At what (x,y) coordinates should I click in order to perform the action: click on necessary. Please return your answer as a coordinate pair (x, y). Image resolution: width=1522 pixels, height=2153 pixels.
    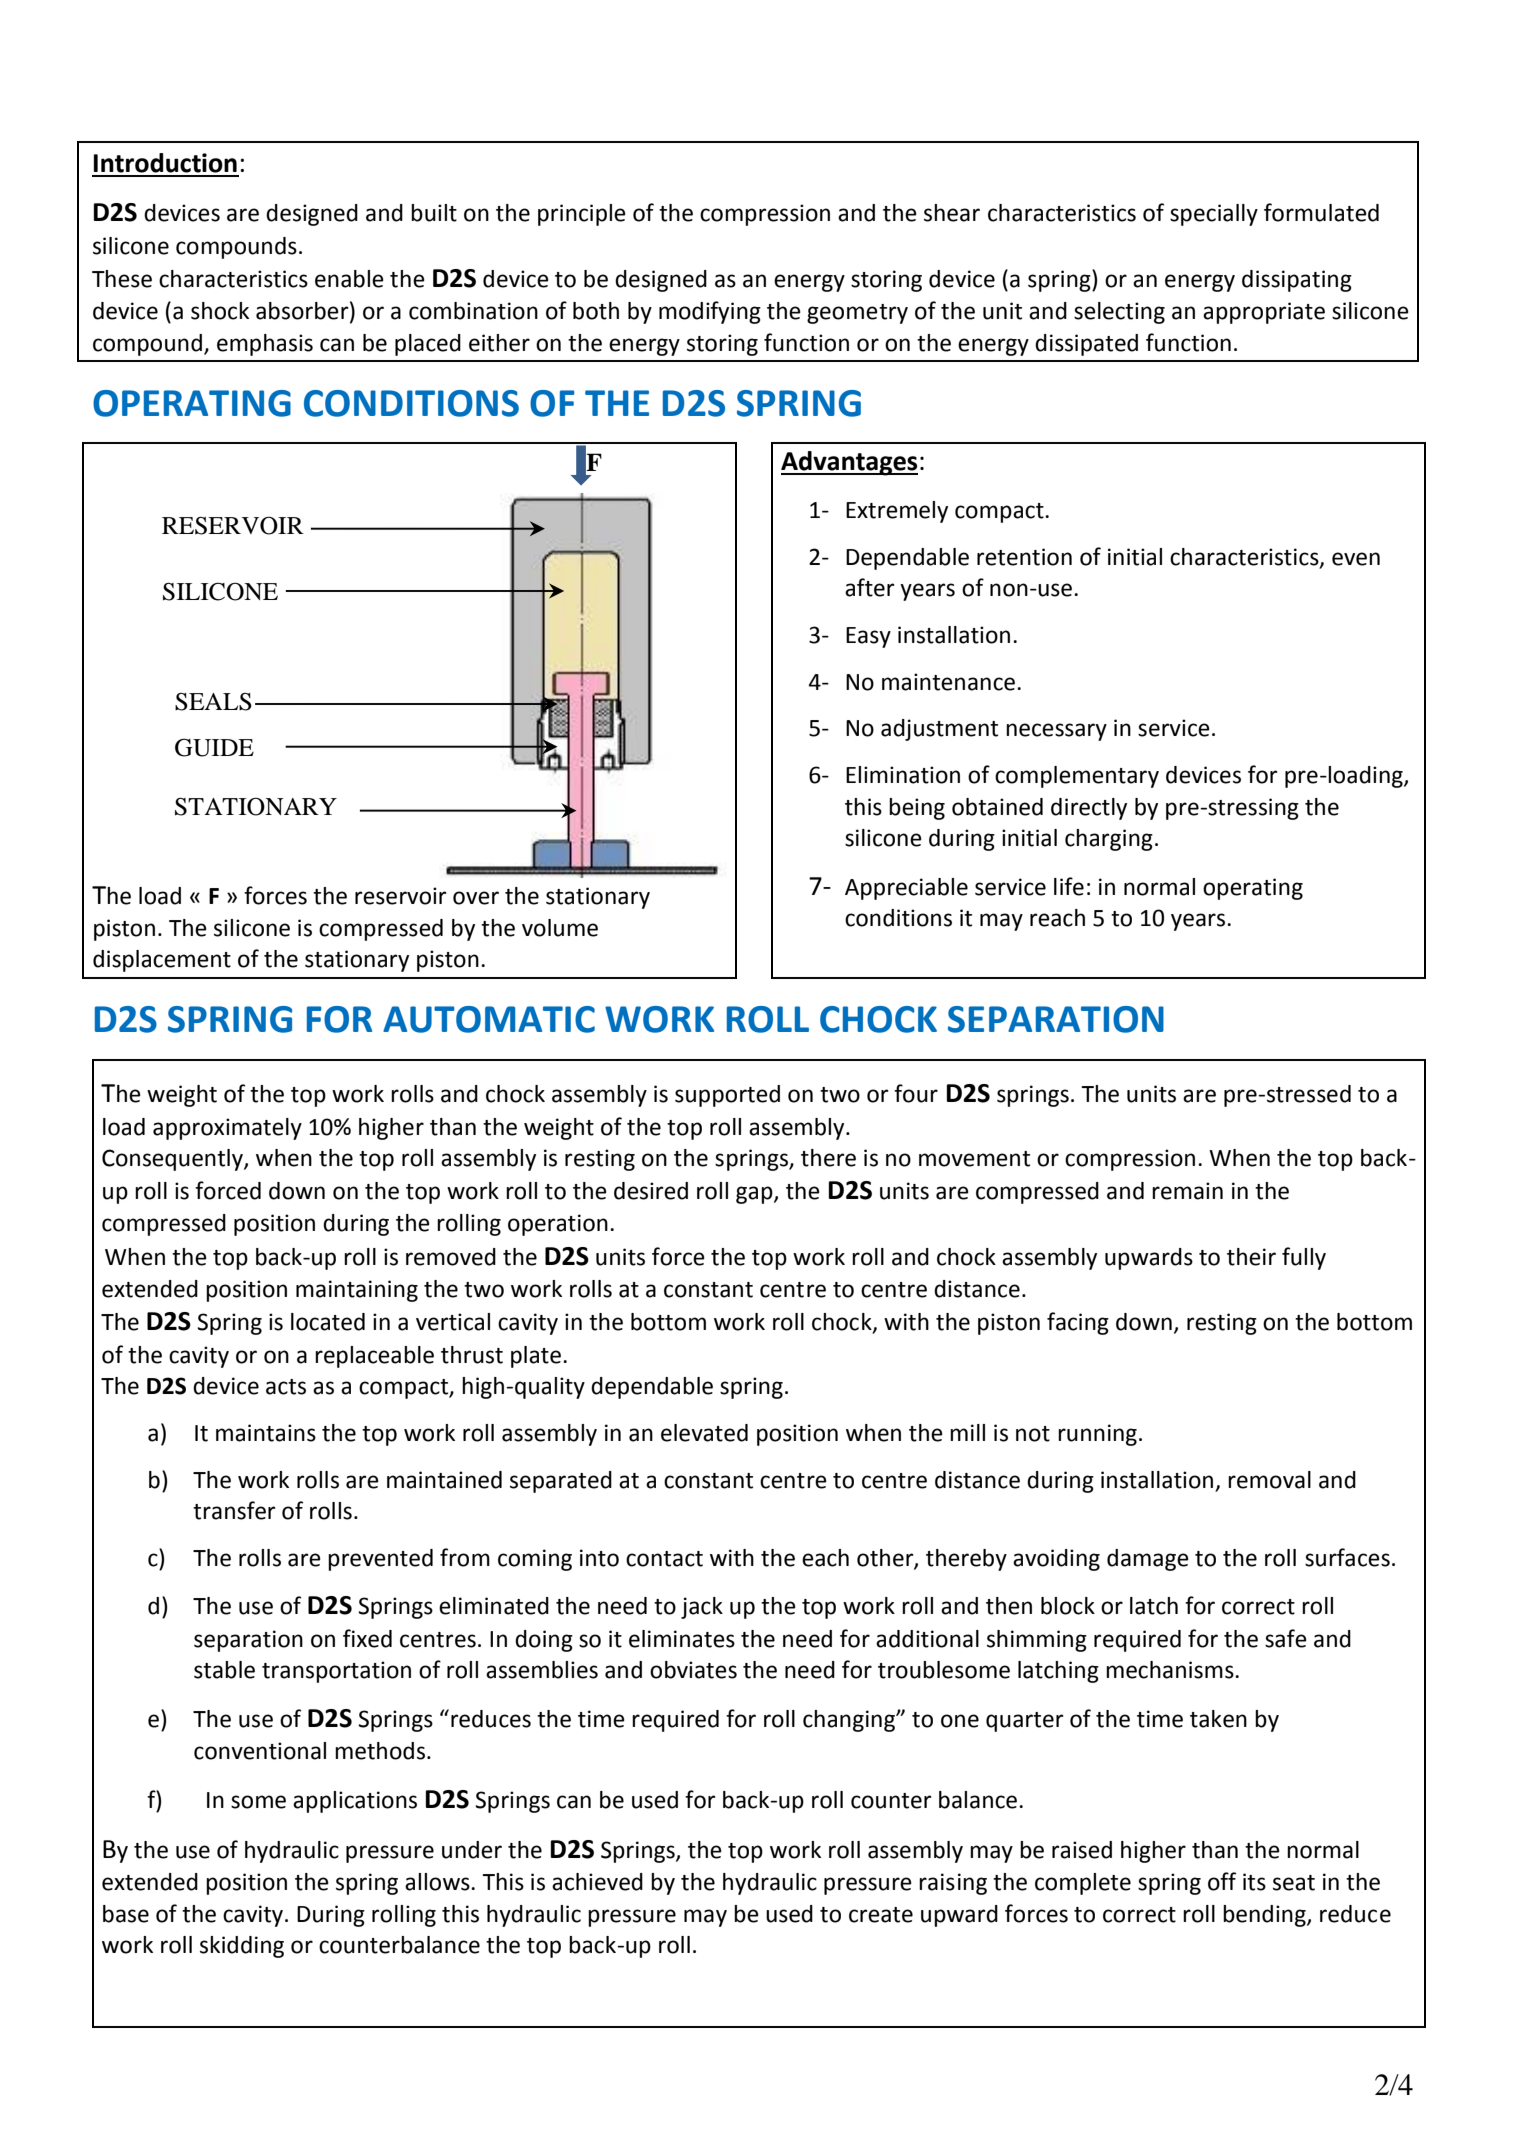
    Looking at the image, I should click on (1056, 732).
